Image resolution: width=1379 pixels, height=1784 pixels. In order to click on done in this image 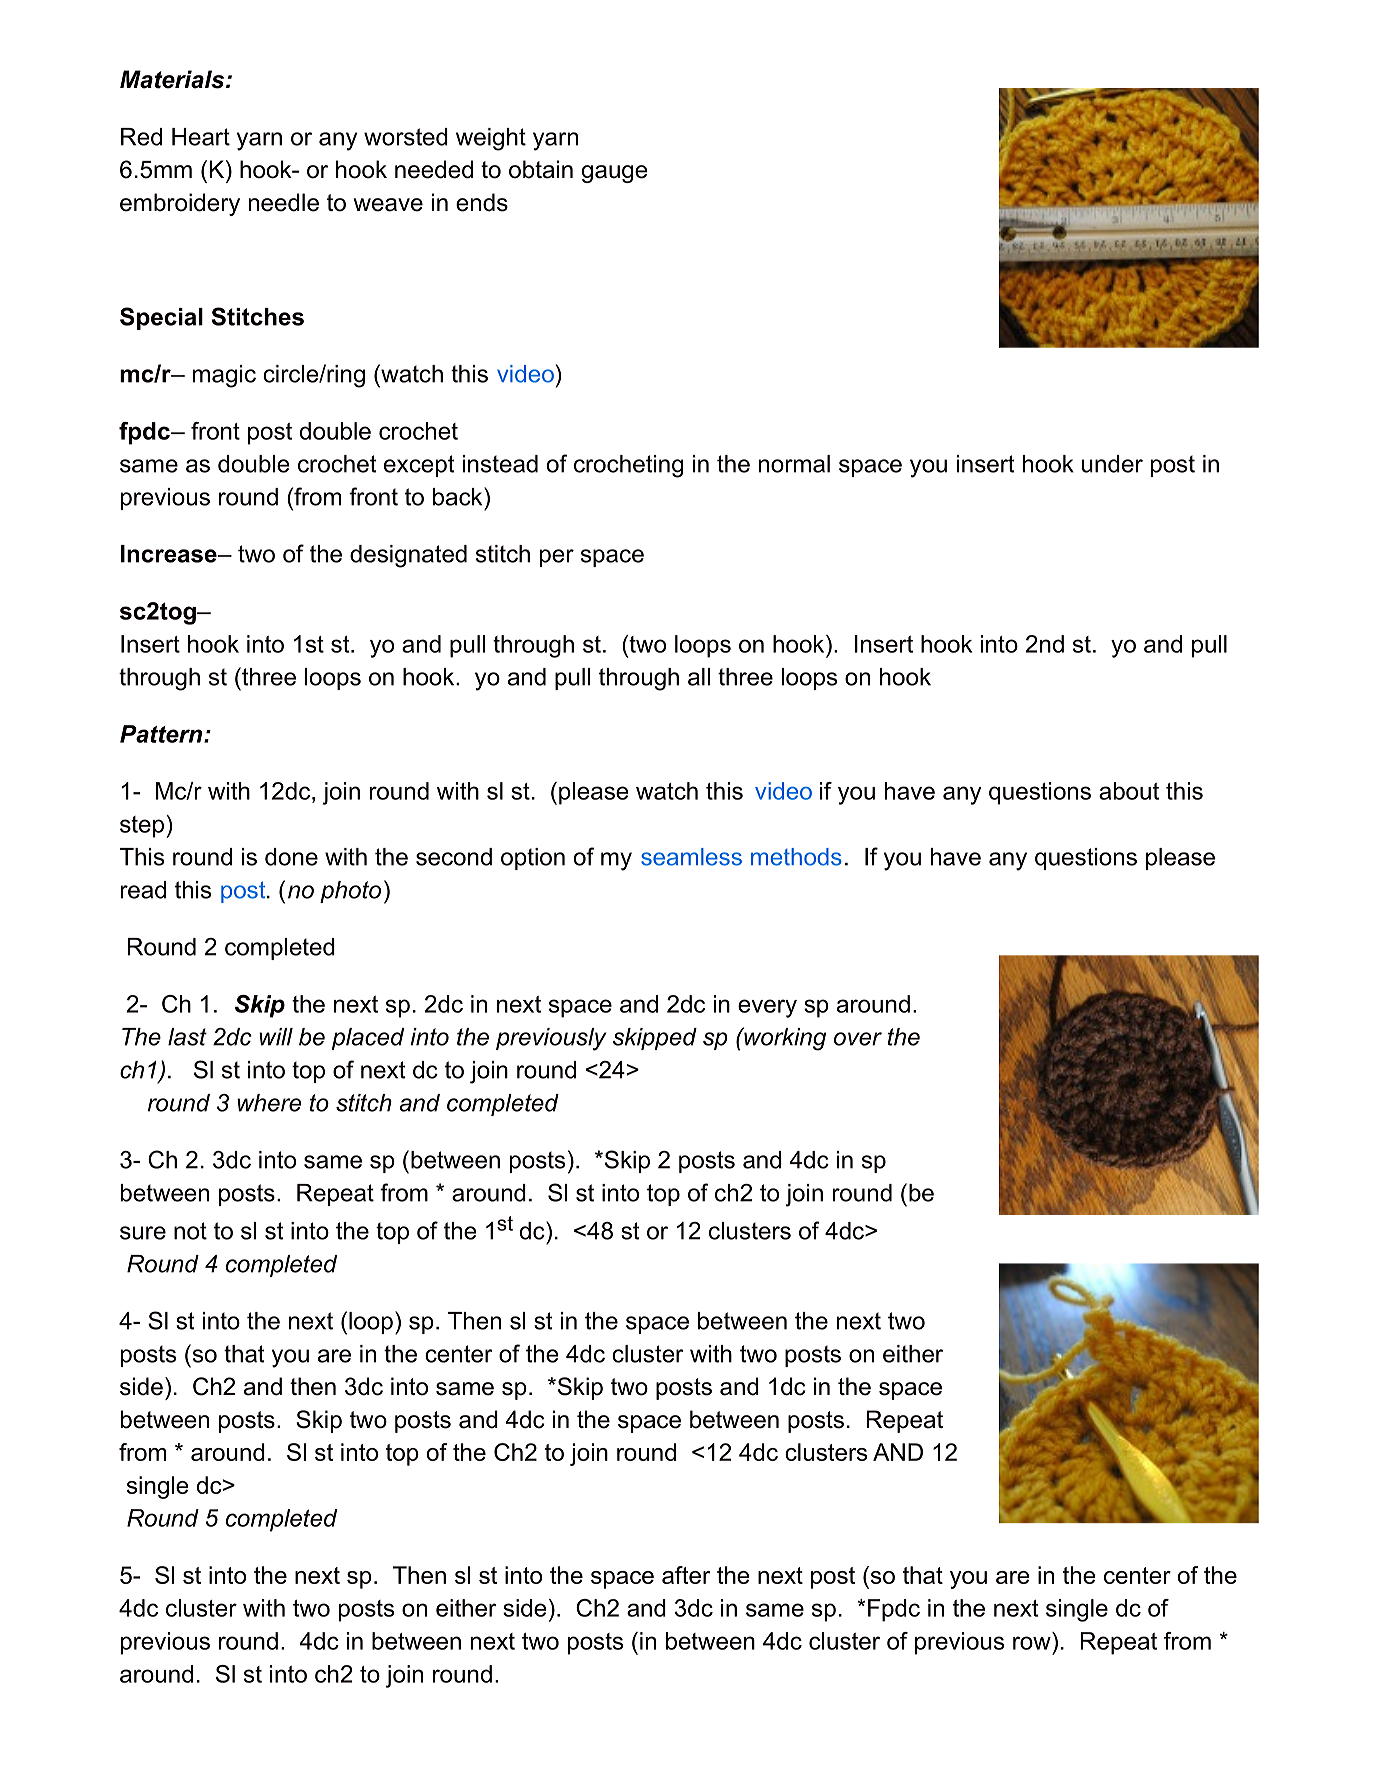, I will do `click(291, 857)`.
